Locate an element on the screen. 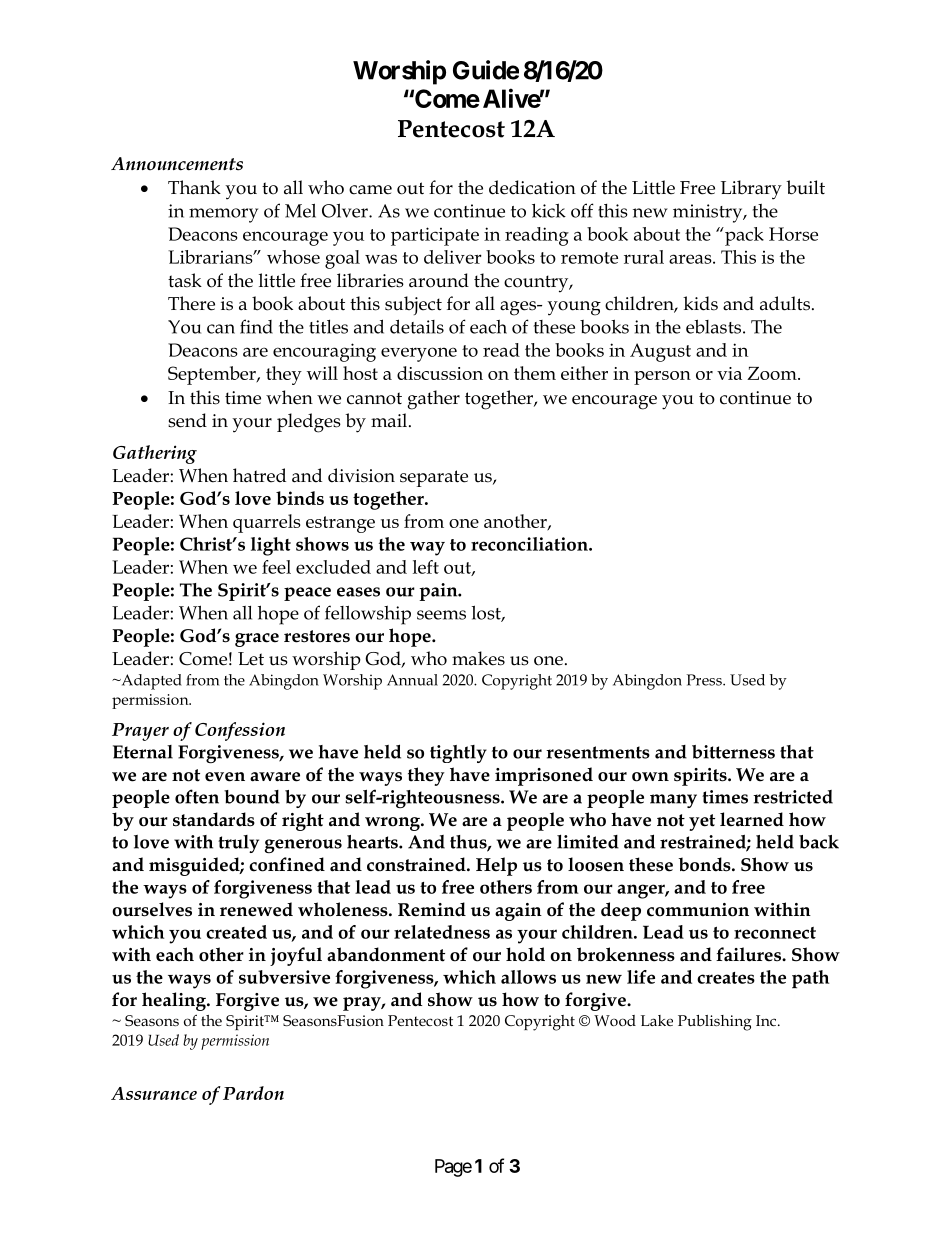  makes is located at coordinates (478, 658).
